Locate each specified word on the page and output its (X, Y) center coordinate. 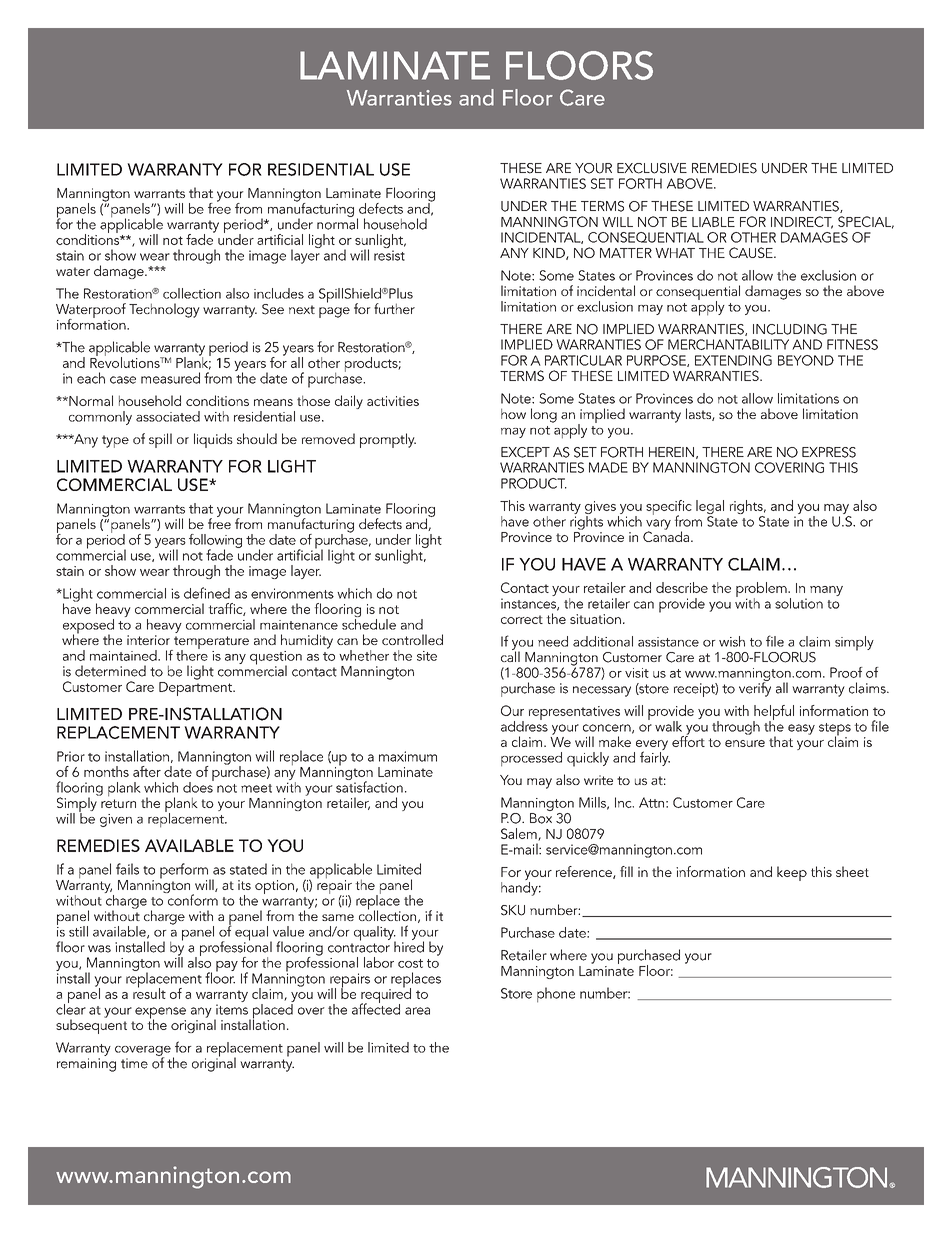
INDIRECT (802, 222)
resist (389, 255)
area (417, 1011)
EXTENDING (733, 360)
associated (168, 416)
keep (792, 873)
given (116, 820)
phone (556, 995)
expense (160, 1014)
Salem (520, 834)
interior (148, 640)
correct (522, 619)
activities (393, 401)
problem (762, 590)
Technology (164, 310)
